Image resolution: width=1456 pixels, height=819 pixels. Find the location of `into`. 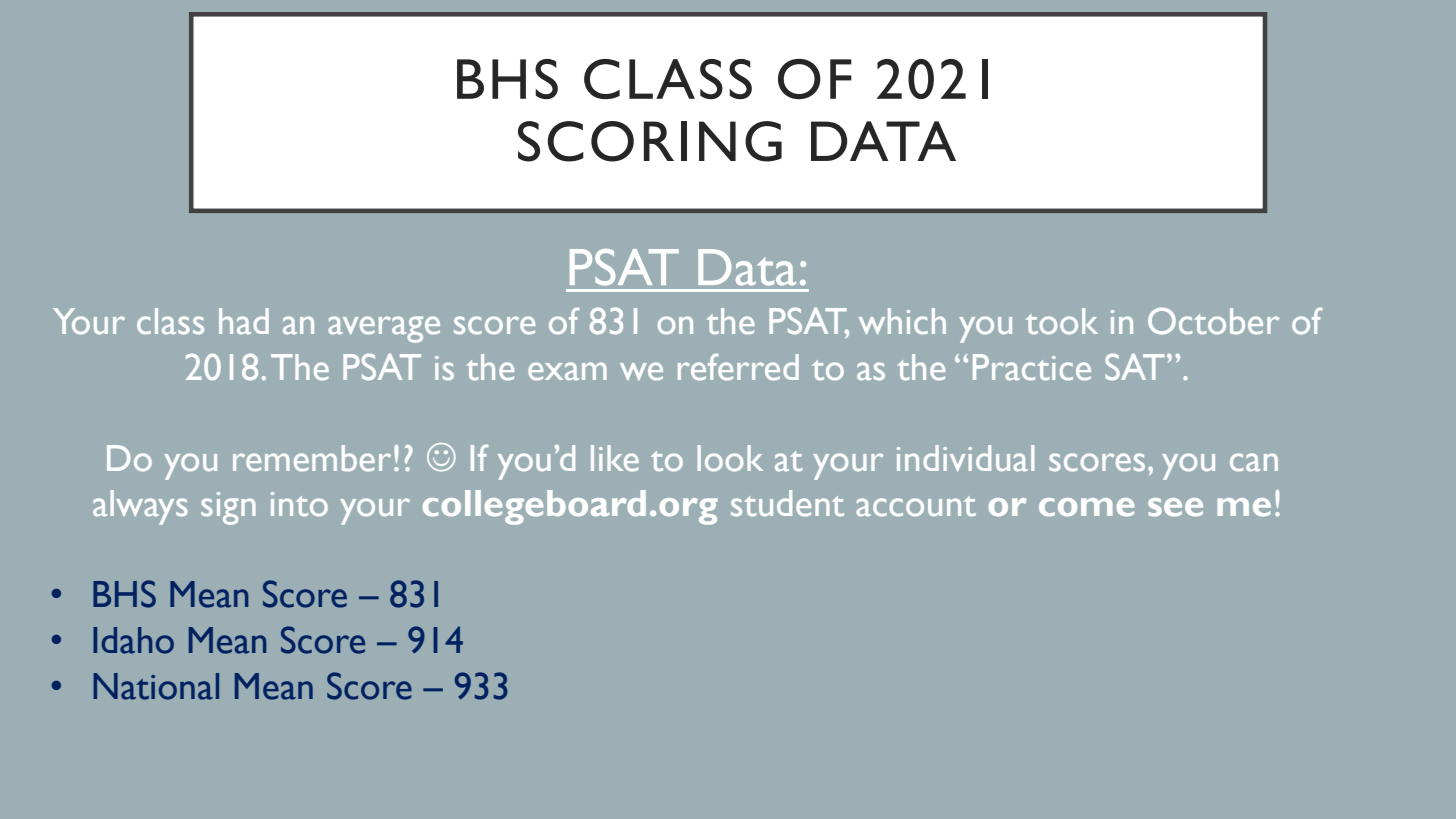

into is located at coordinates (299, 504).
